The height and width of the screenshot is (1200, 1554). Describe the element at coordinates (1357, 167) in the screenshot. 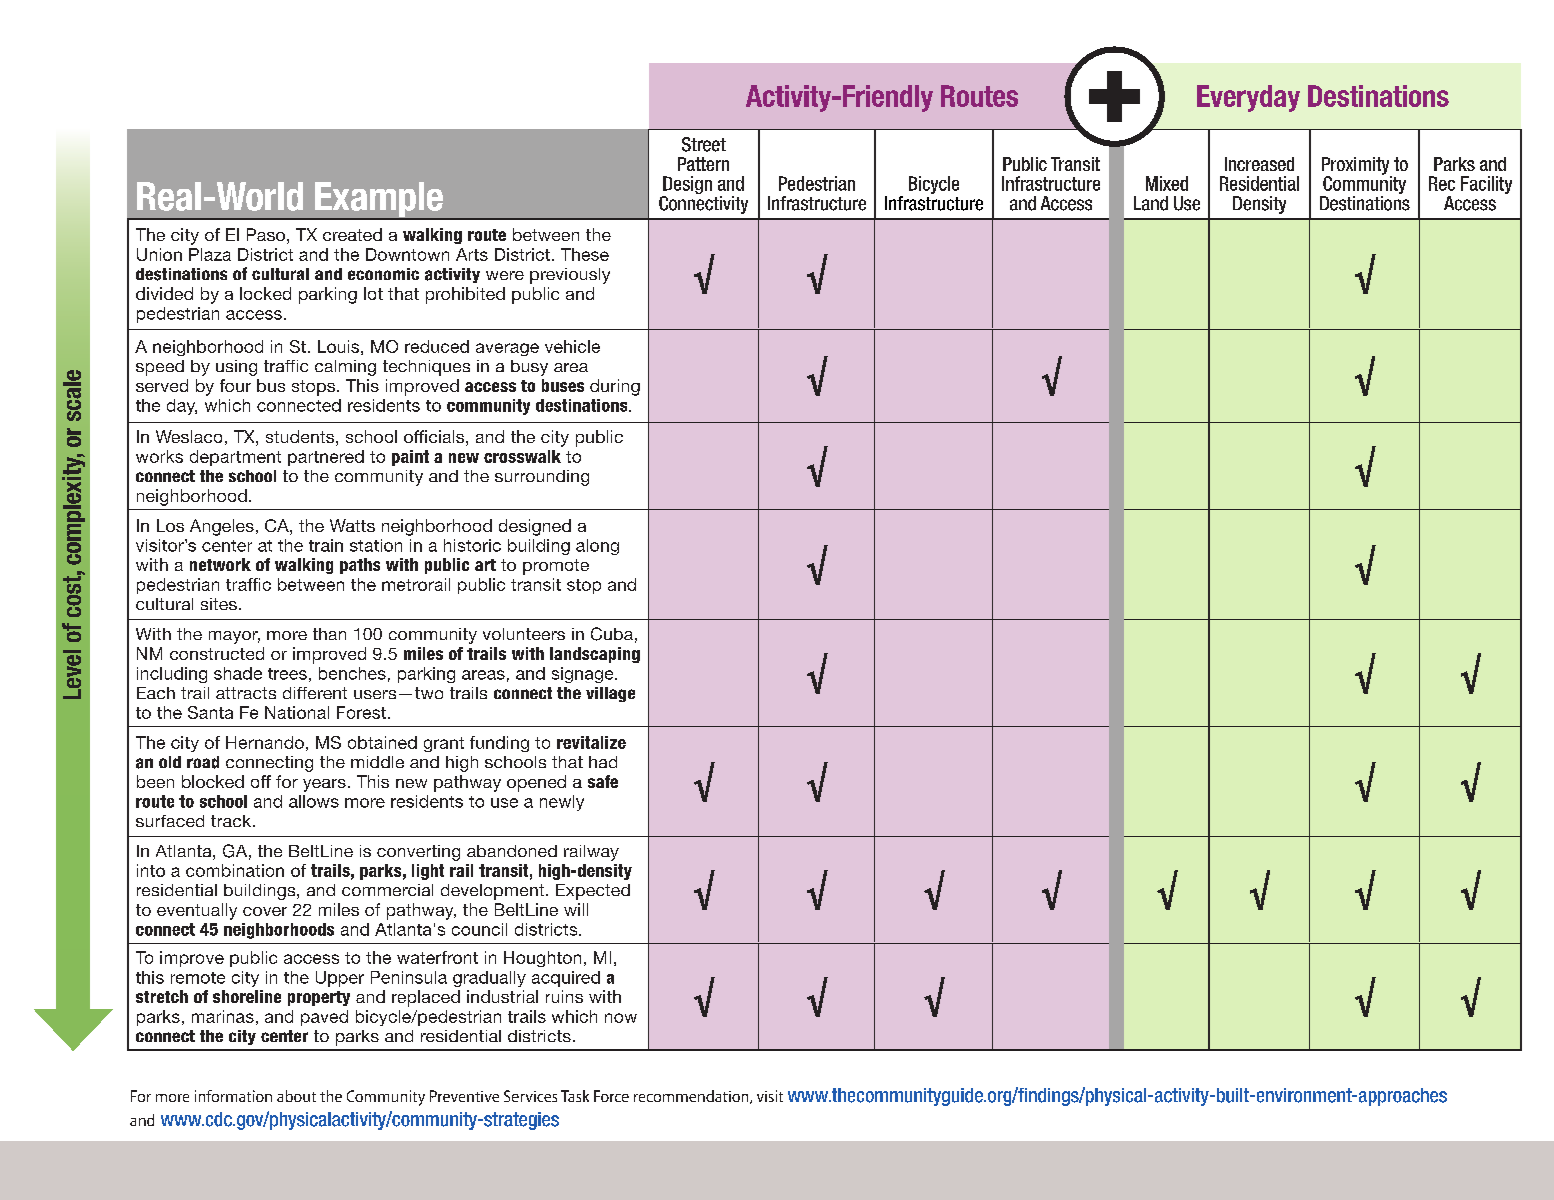

I see `Proximity` at that location.
